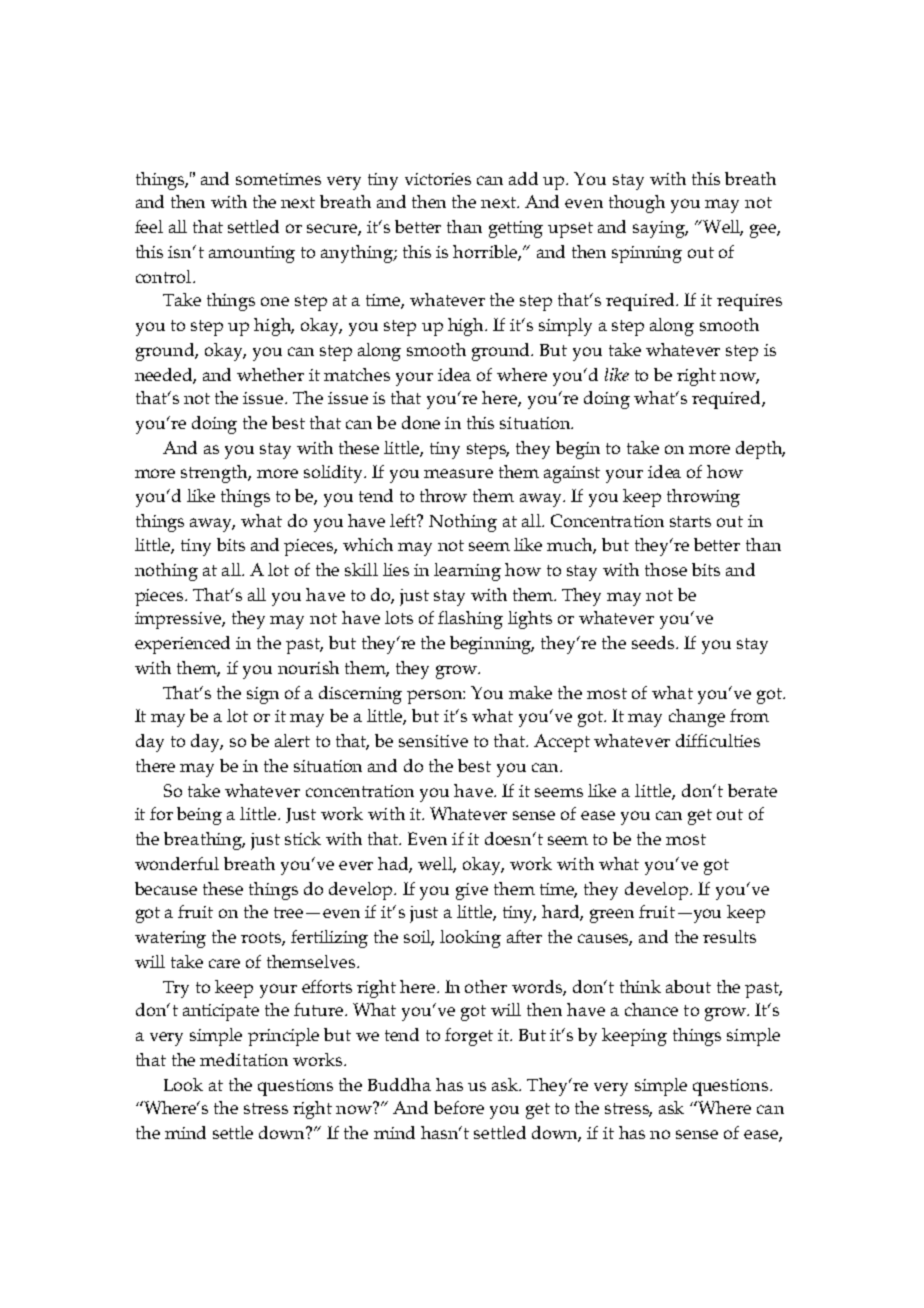 The height and width of the screenshot is (1308, 924). What do you see at coordinates (182, 645) in the screenshot?
I see `experienced` at bounding box center [182, 645].
